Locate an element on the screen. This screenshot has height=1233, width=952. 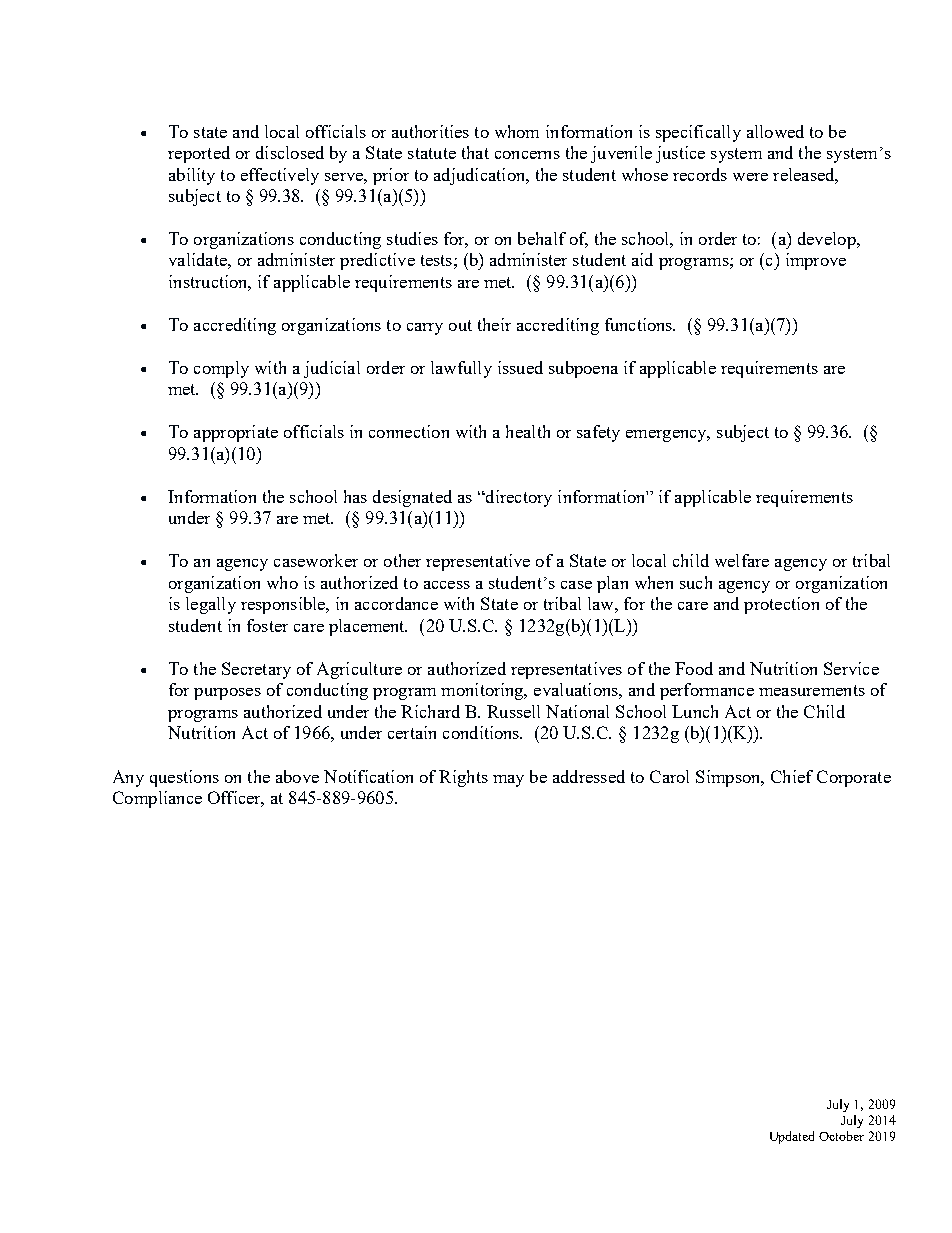
appropriate is located at coordinates (236, 433).
